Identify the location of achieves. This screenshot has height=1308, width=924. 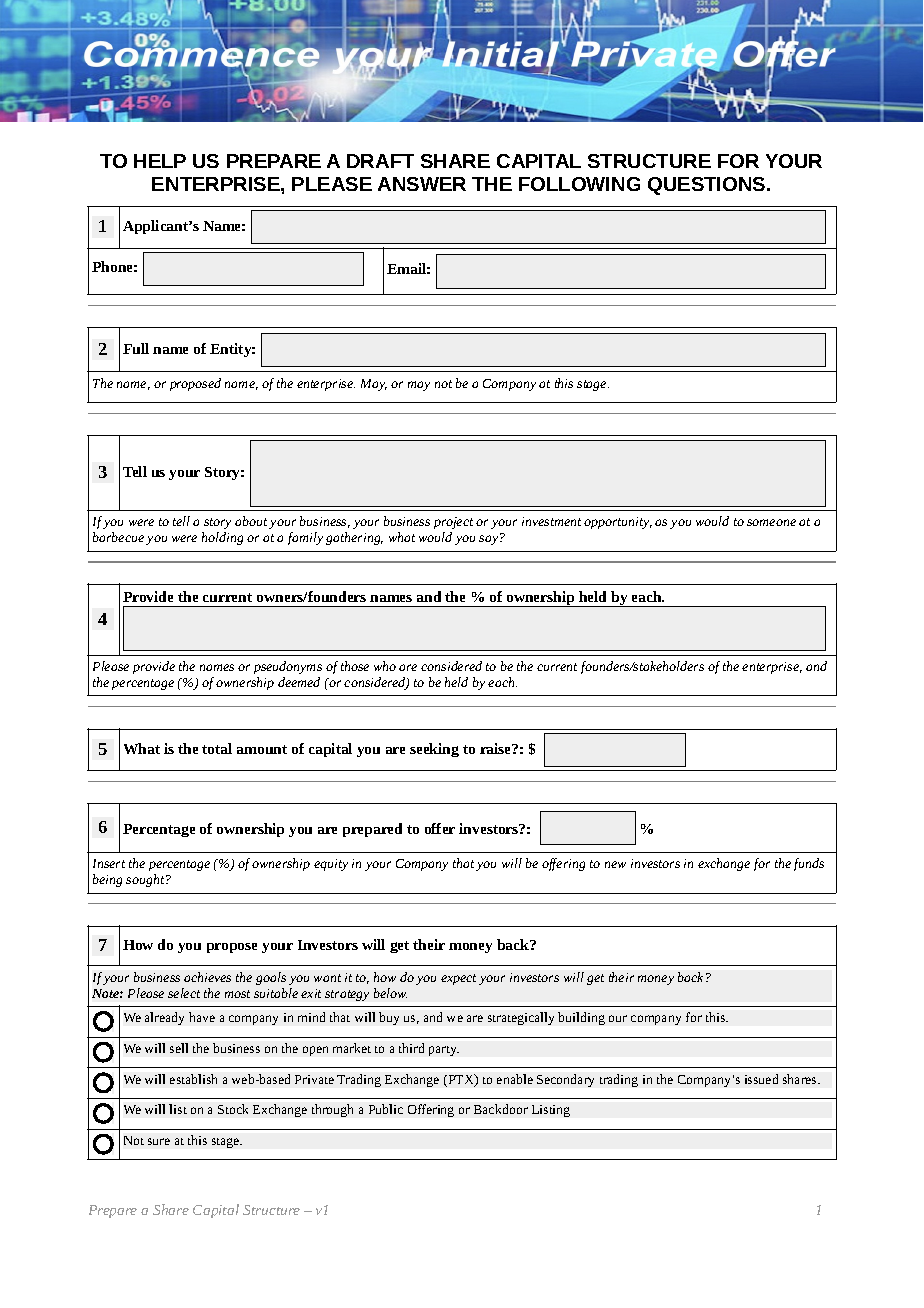
(207, 977).
